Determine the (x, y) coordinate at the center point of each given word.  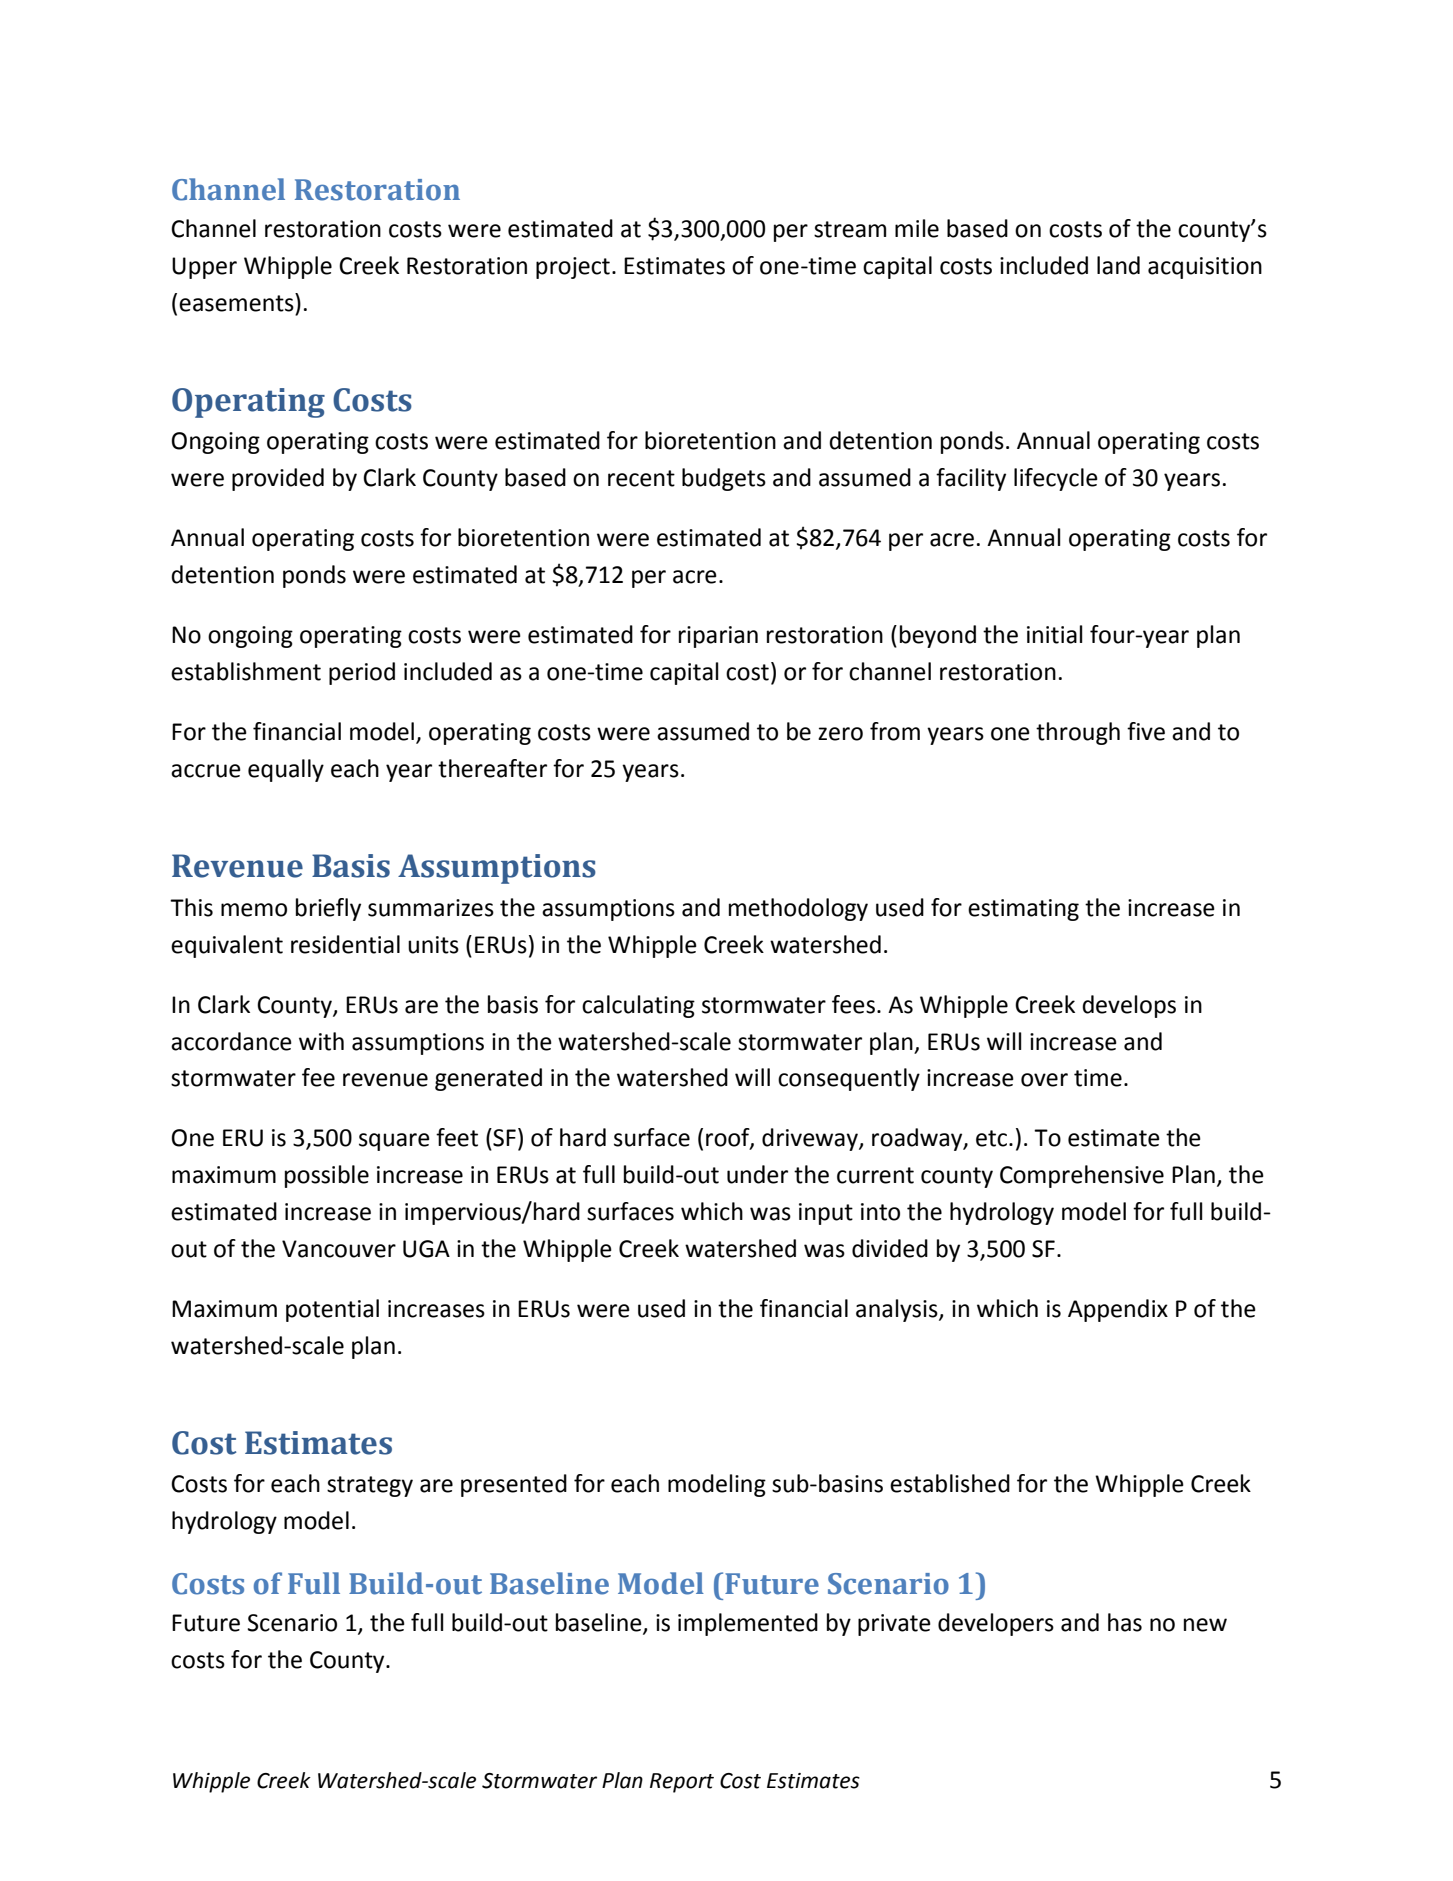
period (362, 673)
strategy (370, 1486)
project (573, 268)
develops (1129, 1006)
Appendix (1118, 1310)
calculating (638, 1006)
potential (332, 1310)
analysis (898, 1310)
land (1118, 265)
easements (237, 302)
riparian (718, 637)
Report (682, 1783)
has (1125, 1622)
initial (1054, 634)
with (321, 1041)
